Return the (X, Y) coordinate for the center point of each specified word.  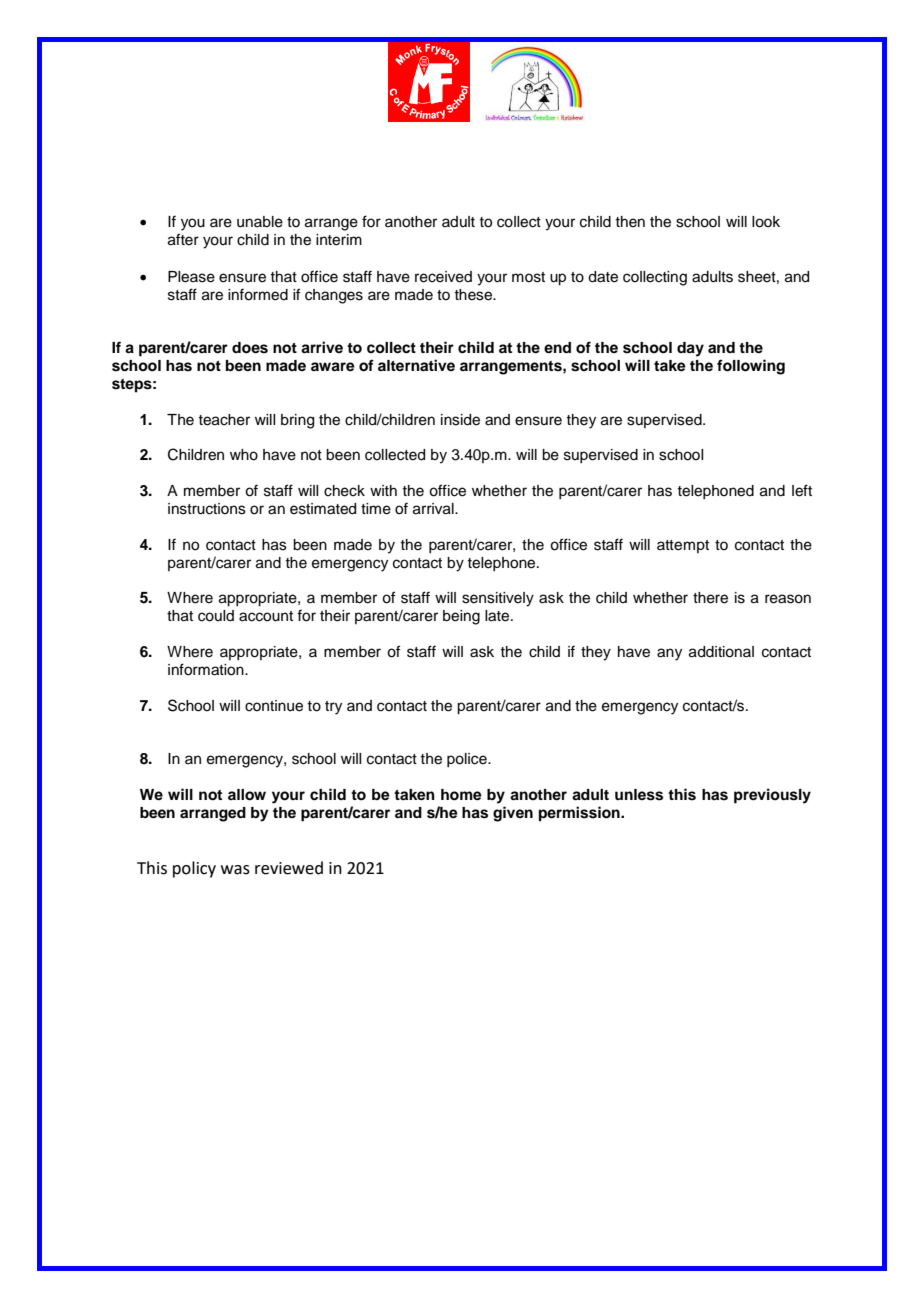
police (468, 760)
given (513, 814)
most (528, 277)
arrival (434, 509)
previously (772, 796)
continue (274, 706)
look (766, 222)
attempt (683, 546)
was (235, 870)
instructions (207, 509)
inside (460, 420)
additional (721, 652)
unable (260, 222)
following (751, 367)
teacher (224, 420)
